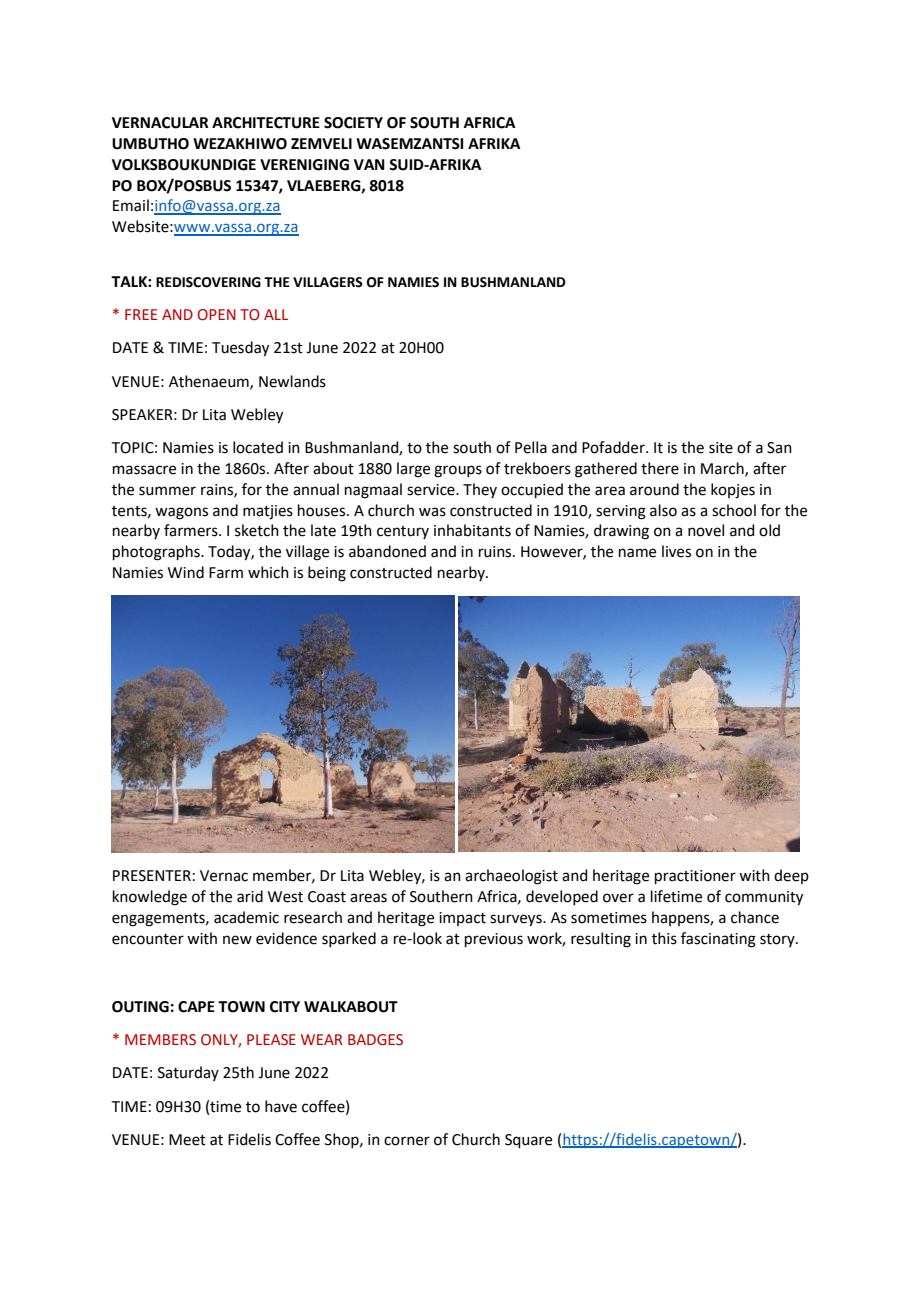  What do you see at coordinates (407, 1141) in the screenshot?
I see `corner` at bounding box center [407, 1141].
